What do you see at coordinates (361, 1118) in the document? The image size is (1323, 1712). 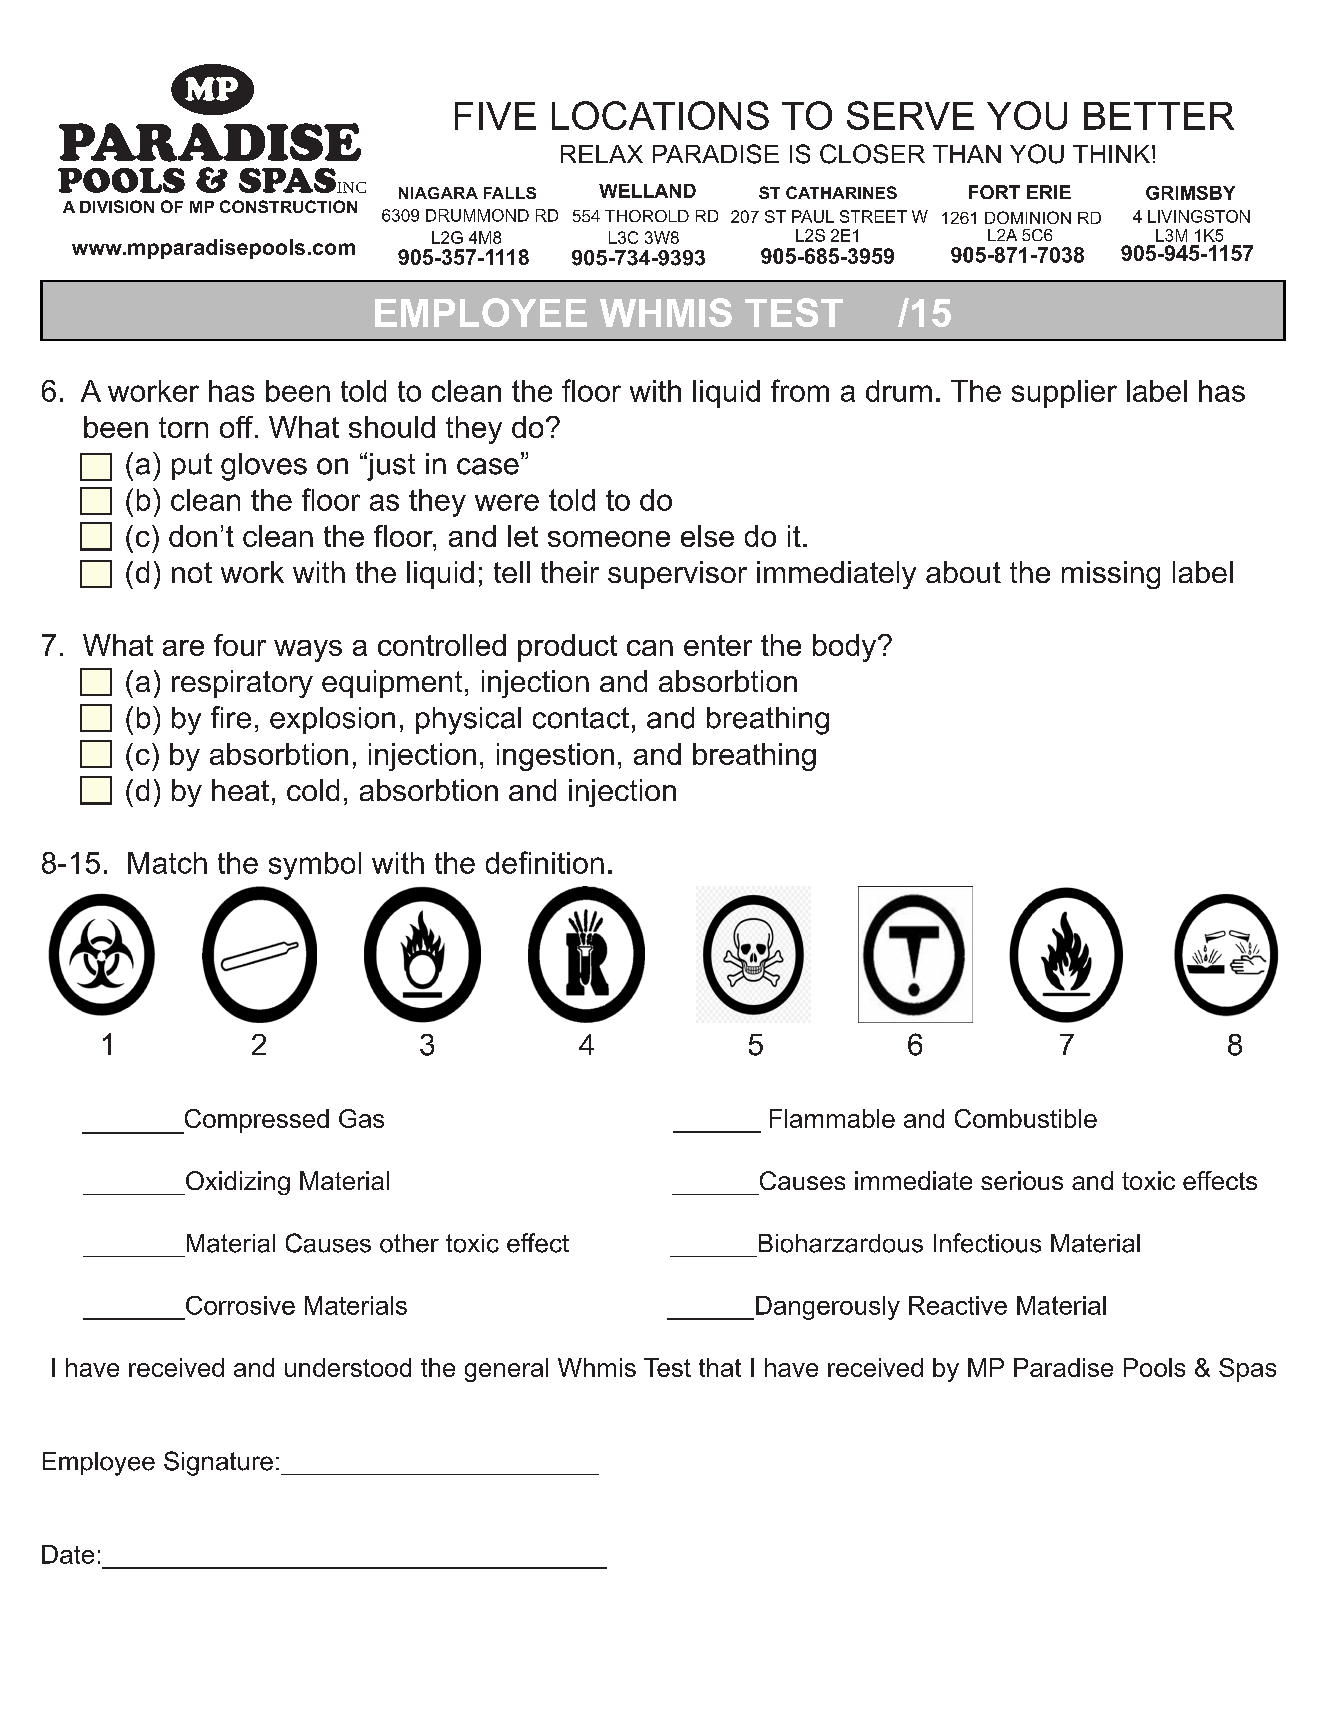 I see `Gas` at bounding box center [361, 1118].
